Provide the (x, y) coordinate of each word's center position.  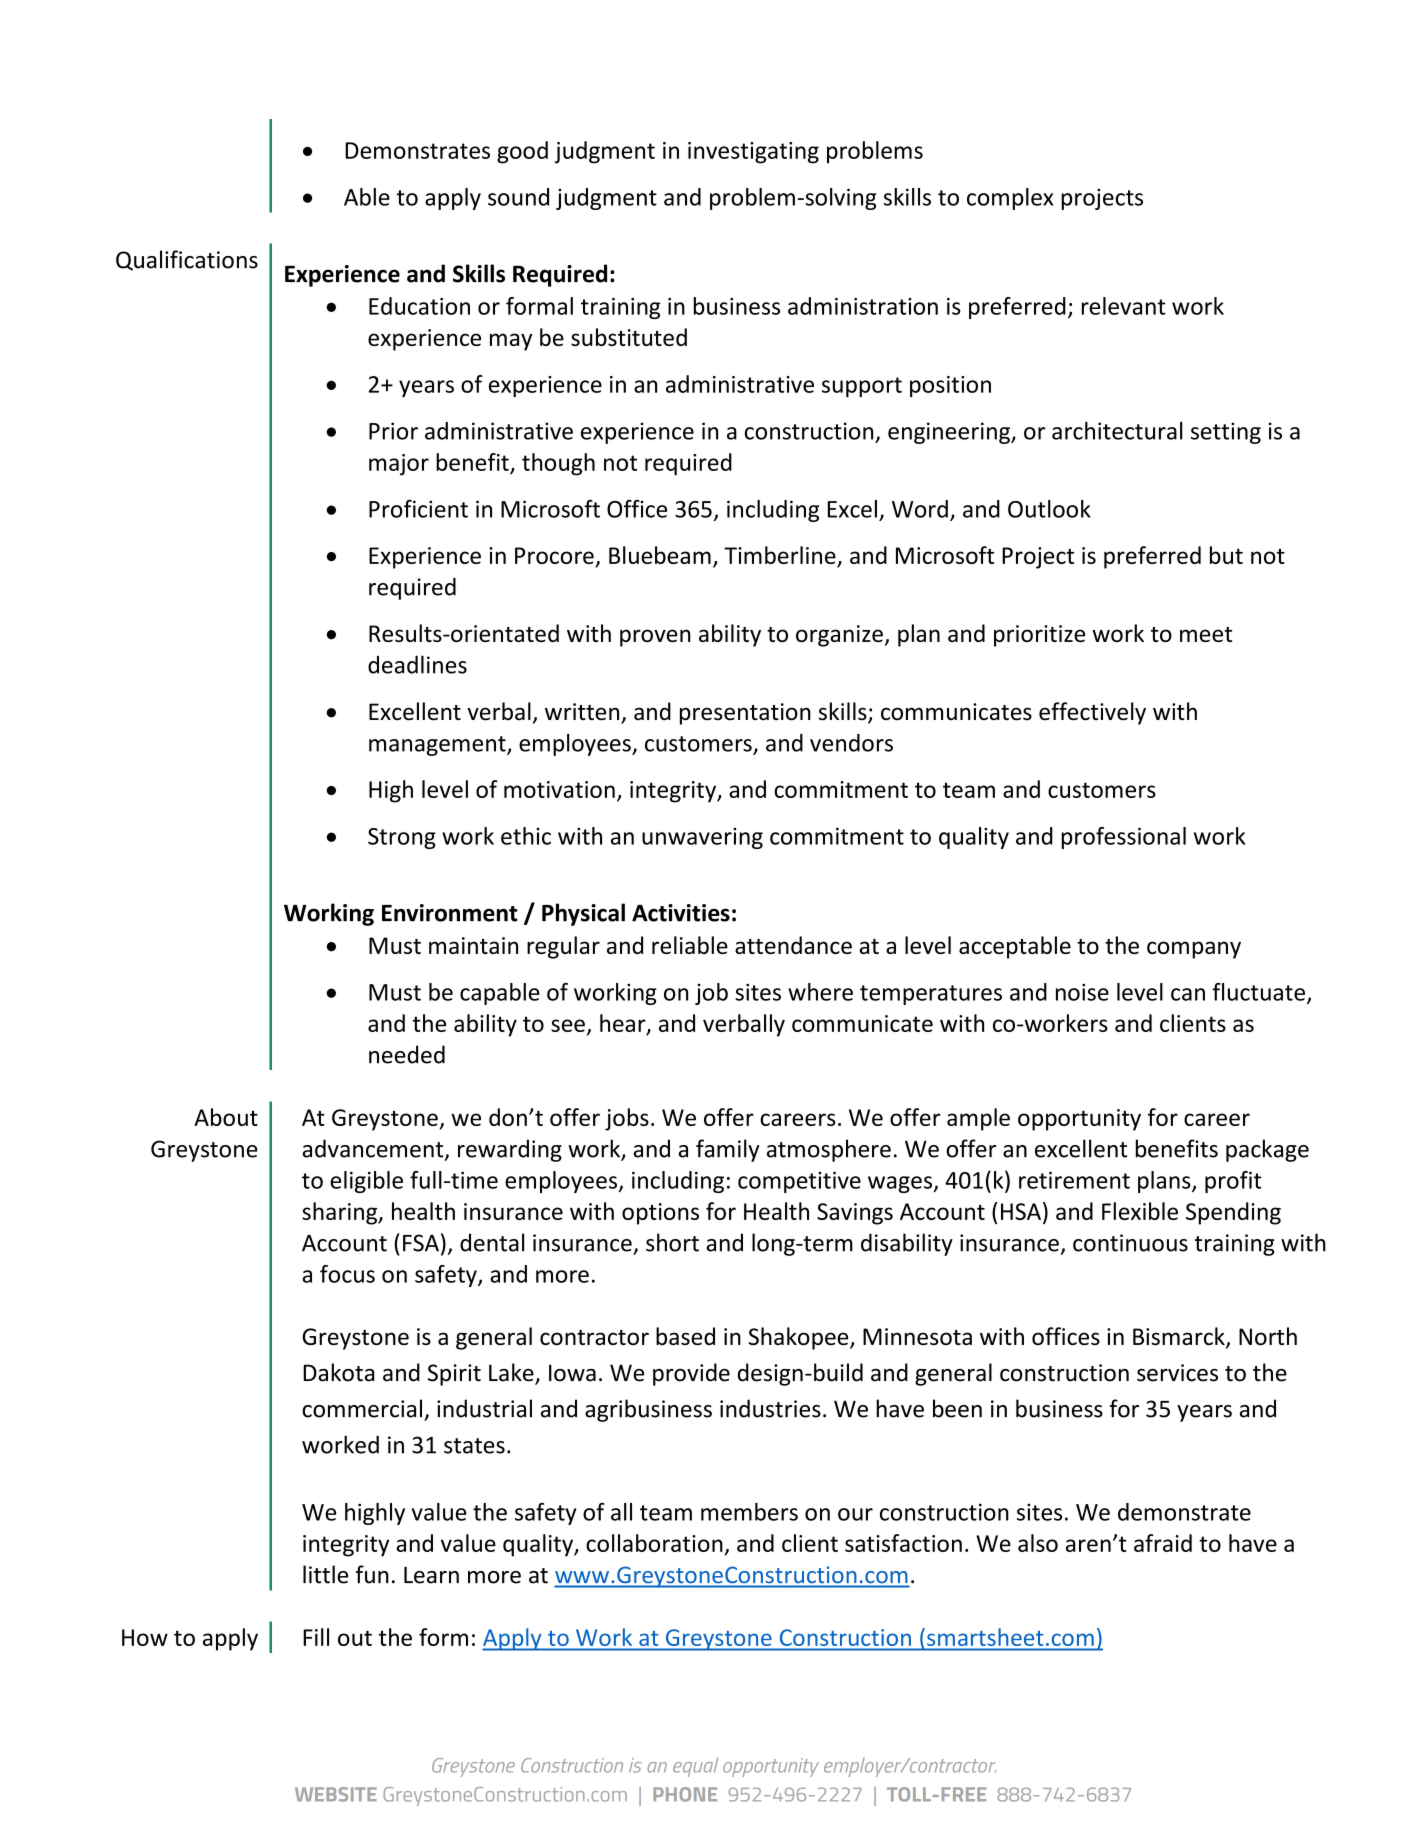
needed (407, 1054)
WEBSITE (336, 1794)
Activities (681, 913)
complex (1010, 199)
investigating (753, 153)
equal (695, 1767)
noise (1082, 992)
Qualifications (187, 260)
